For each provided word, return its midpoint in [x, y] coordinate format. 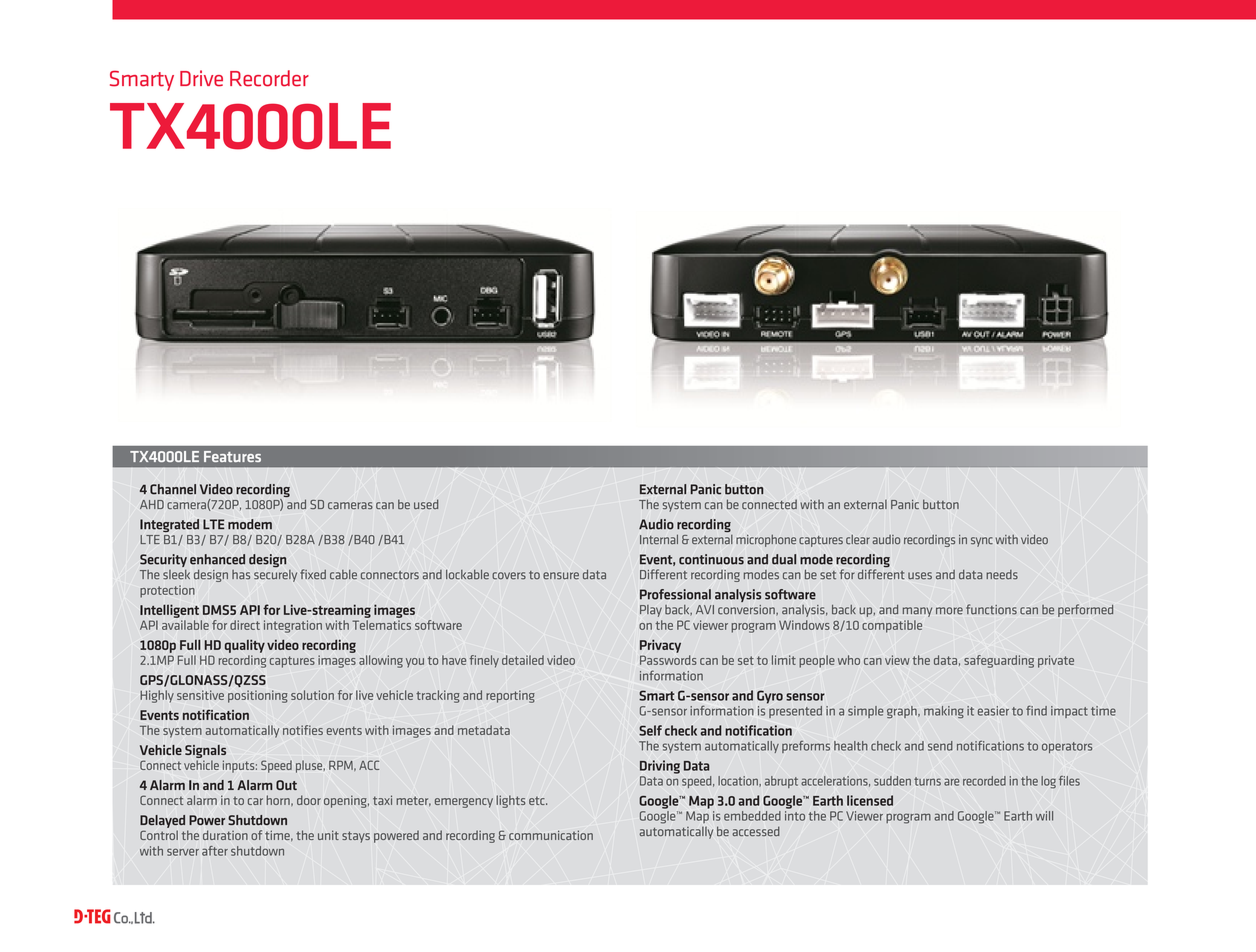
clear [858, 539]
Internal [659, 539]
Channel [173, 489]
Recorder [269, 78]
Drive [201, 78]
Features [232, 456]
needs [1002, 575]
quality [245, 646]
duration [225, 835]
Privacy [660, 646]
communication [551, 835]
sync [982, 542]
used [426, 504]
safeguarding [999, 661]
